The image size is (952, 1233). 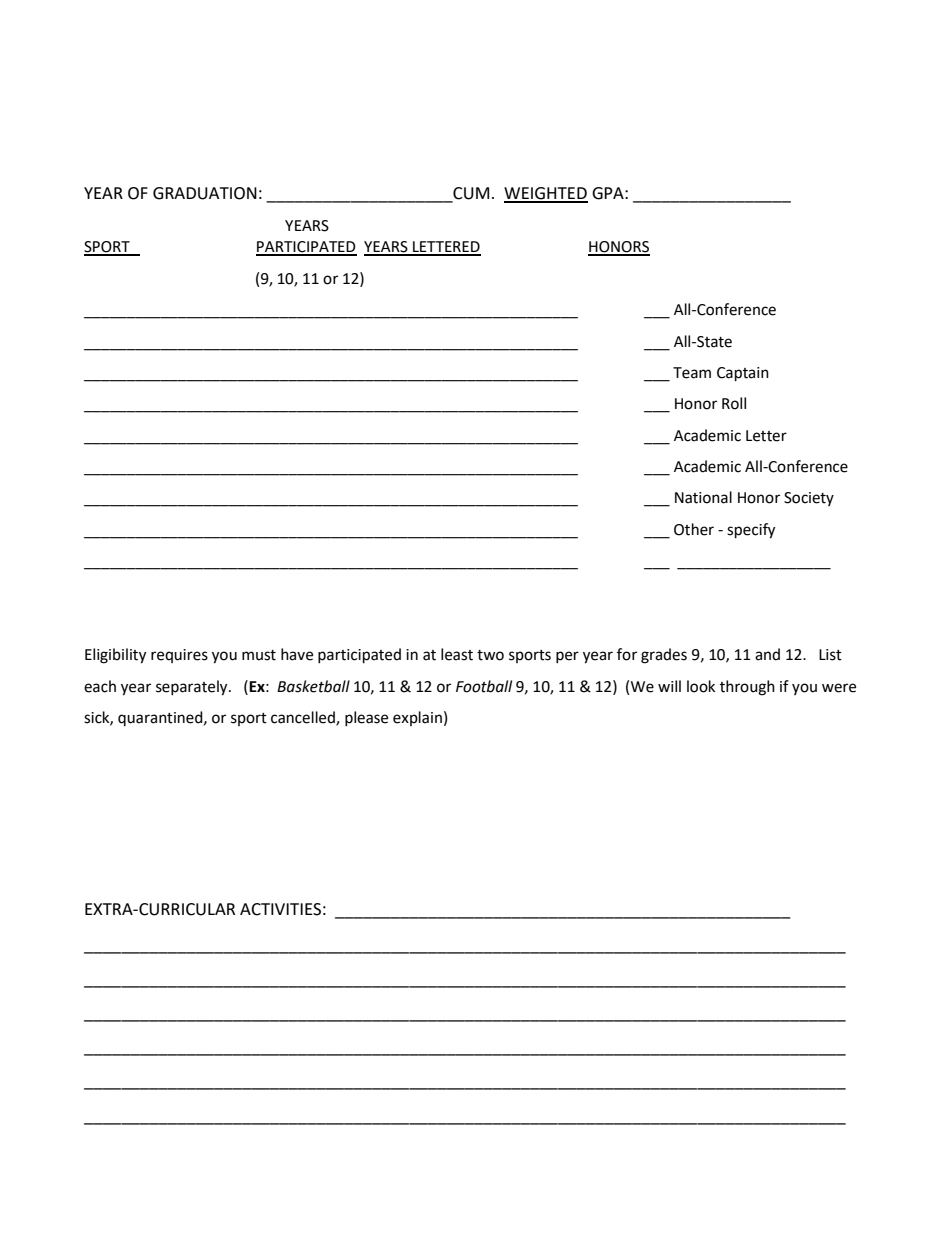 I want to click on least, so click(x=457, y=654).
